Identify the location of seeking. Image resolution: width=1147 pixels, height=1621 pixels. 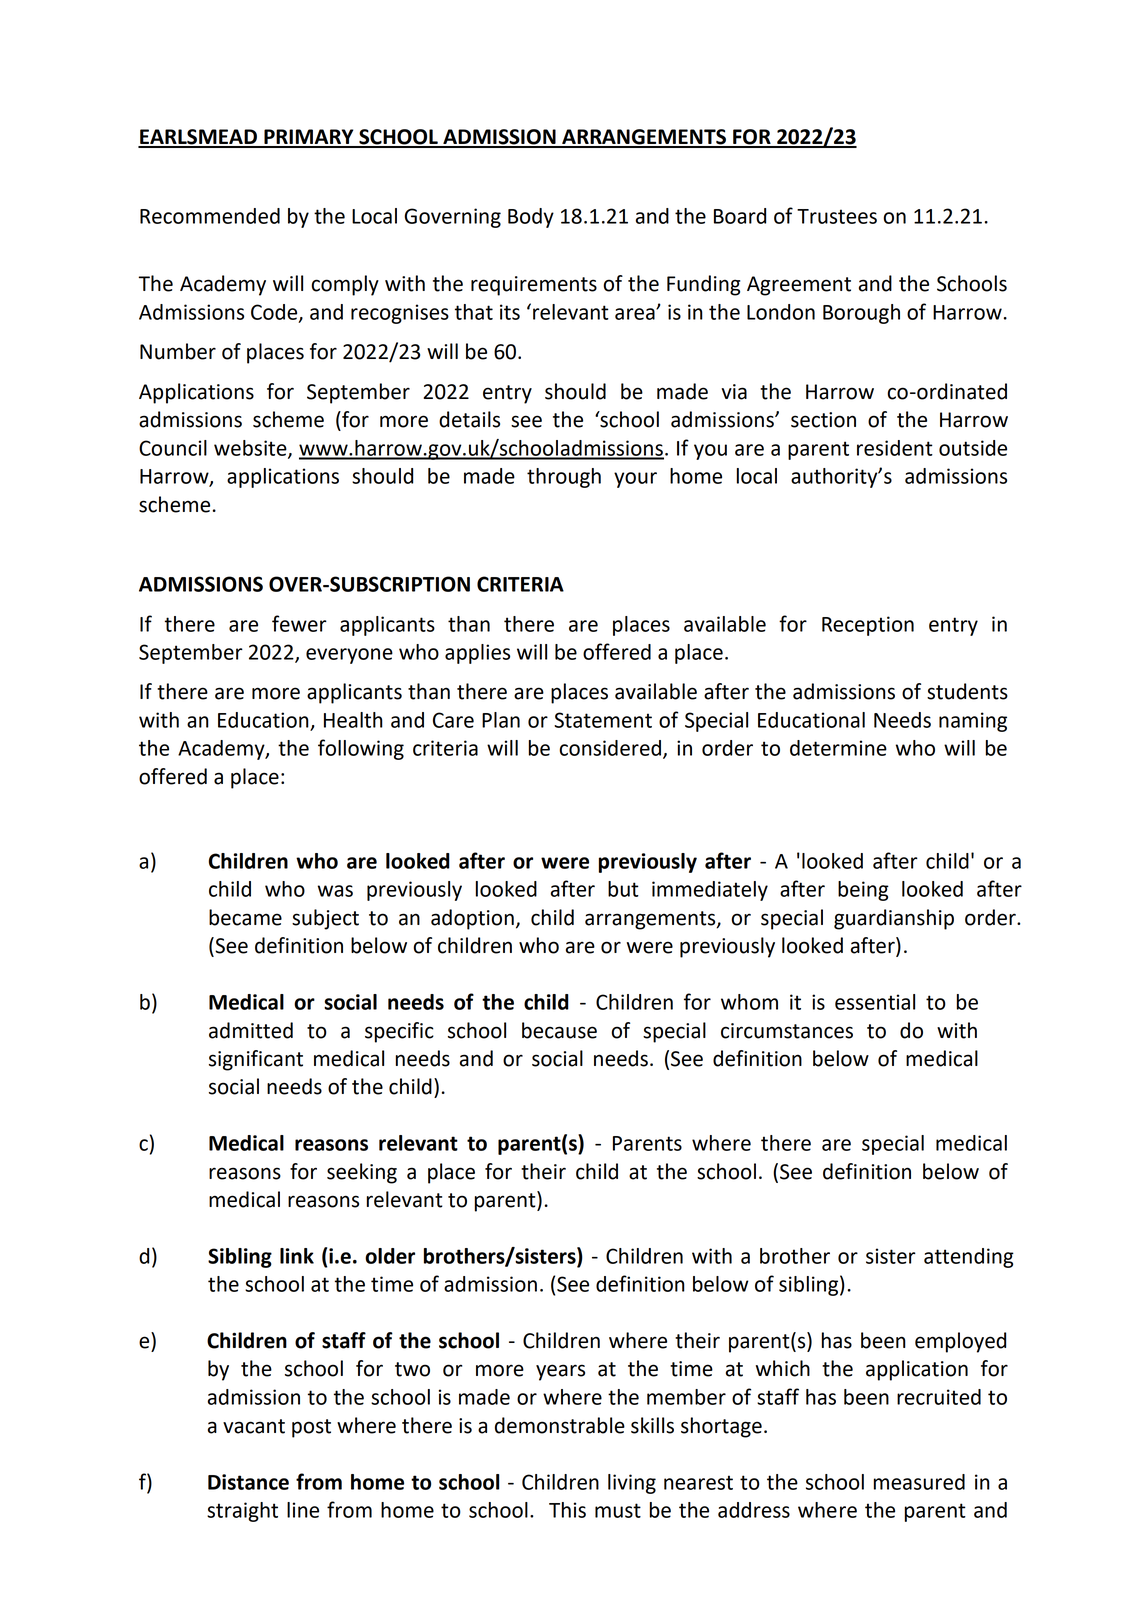
(362, 1173).
